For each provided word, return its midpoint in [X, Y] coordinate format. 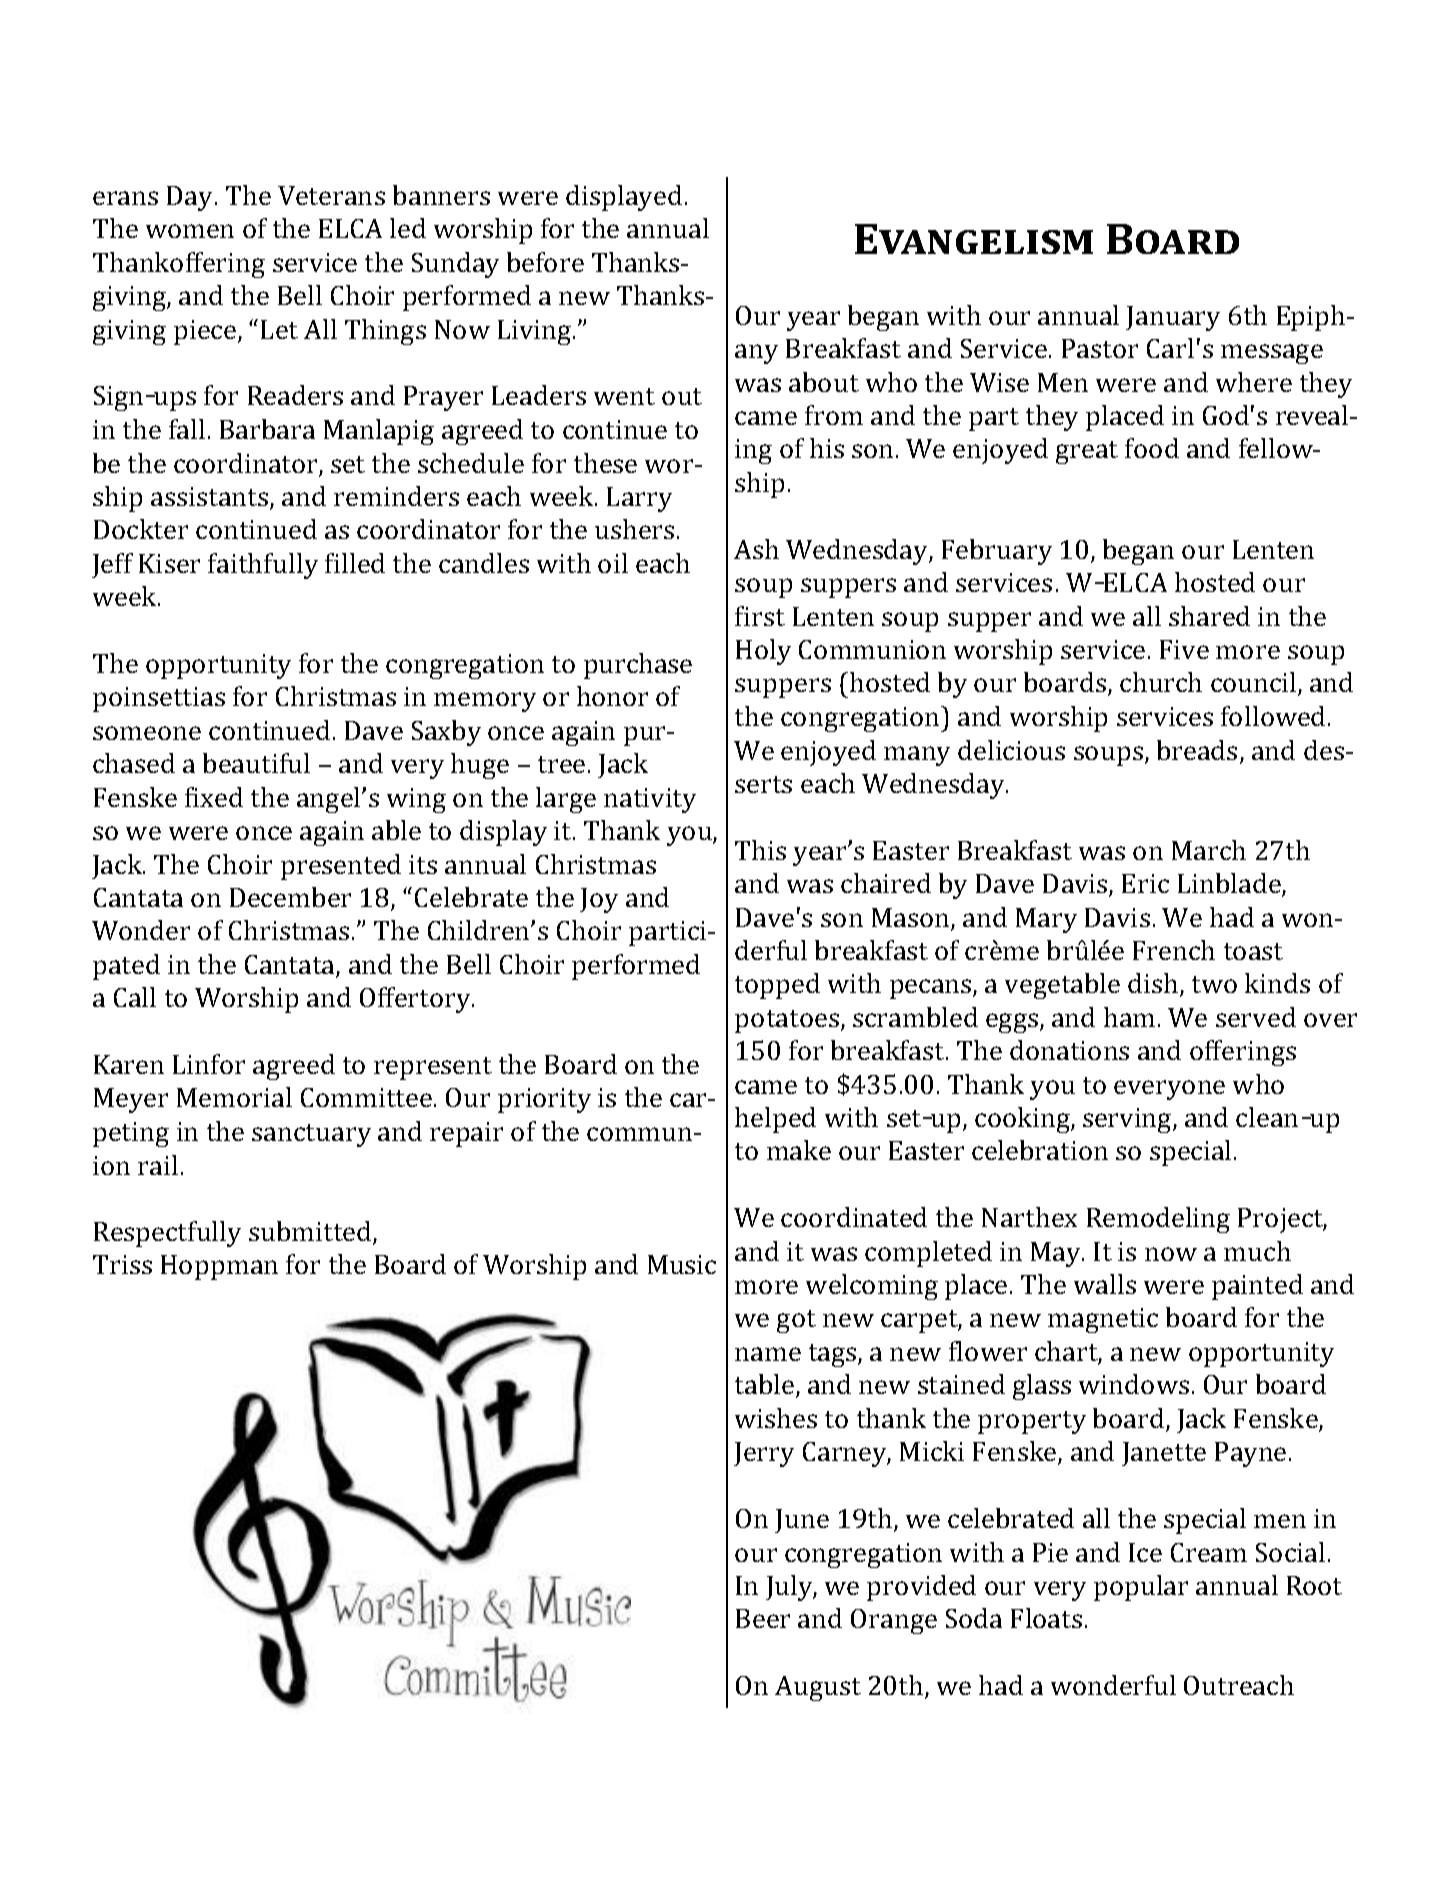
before [545, 262]
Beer [763, 1618]
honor [612, 696]
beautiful [256, 763]
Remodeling [1158, 1220]
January [1173, 318]
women [190, 231]
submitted [311, 1232]
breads [1197, 750]
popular [1141, 1588]
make [799, 1150]
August [818, 1688]
